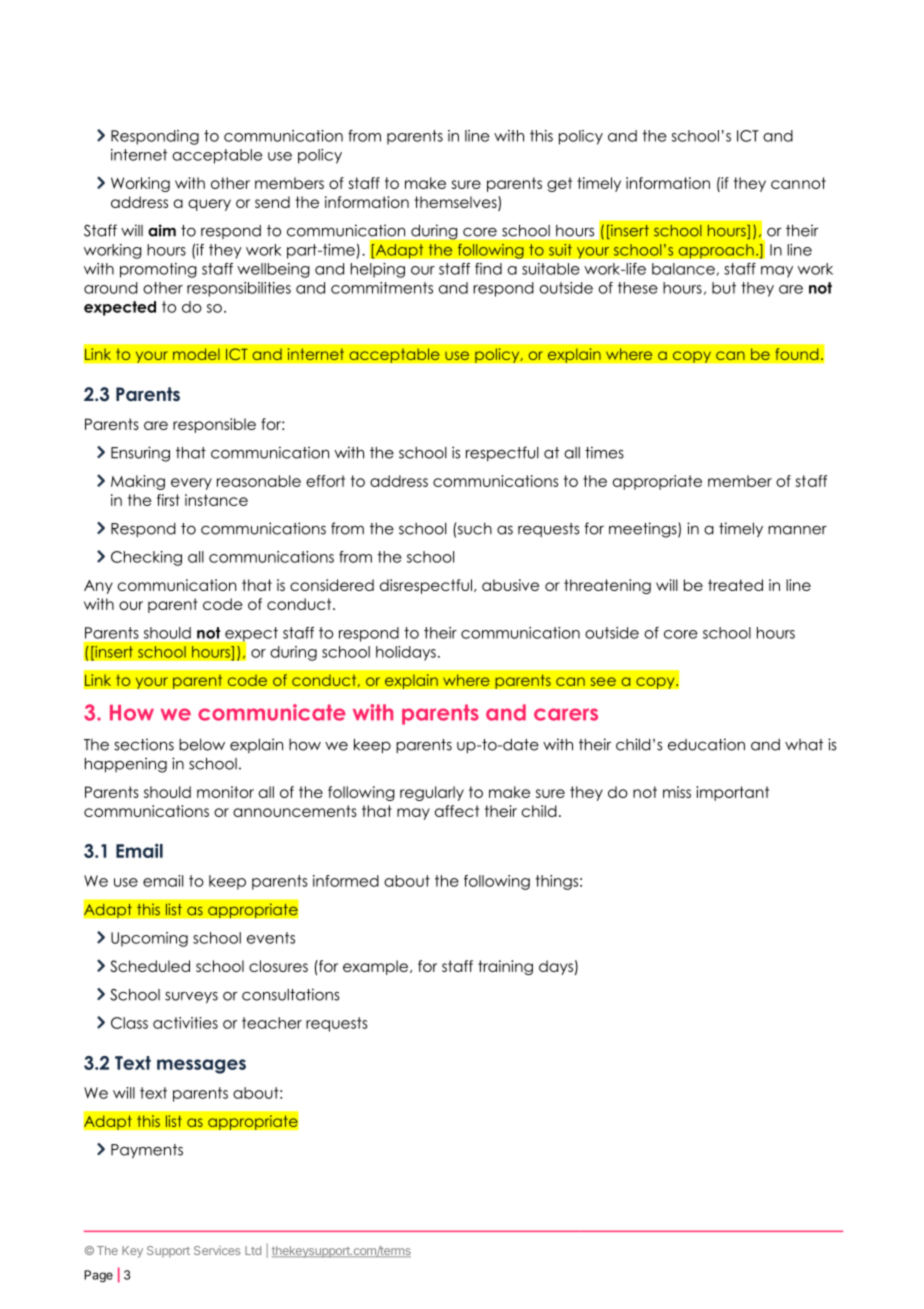 This document has width=924, height=1309. Describe the element at coordinates (505, 967) in the document. I see `training` at that location.
